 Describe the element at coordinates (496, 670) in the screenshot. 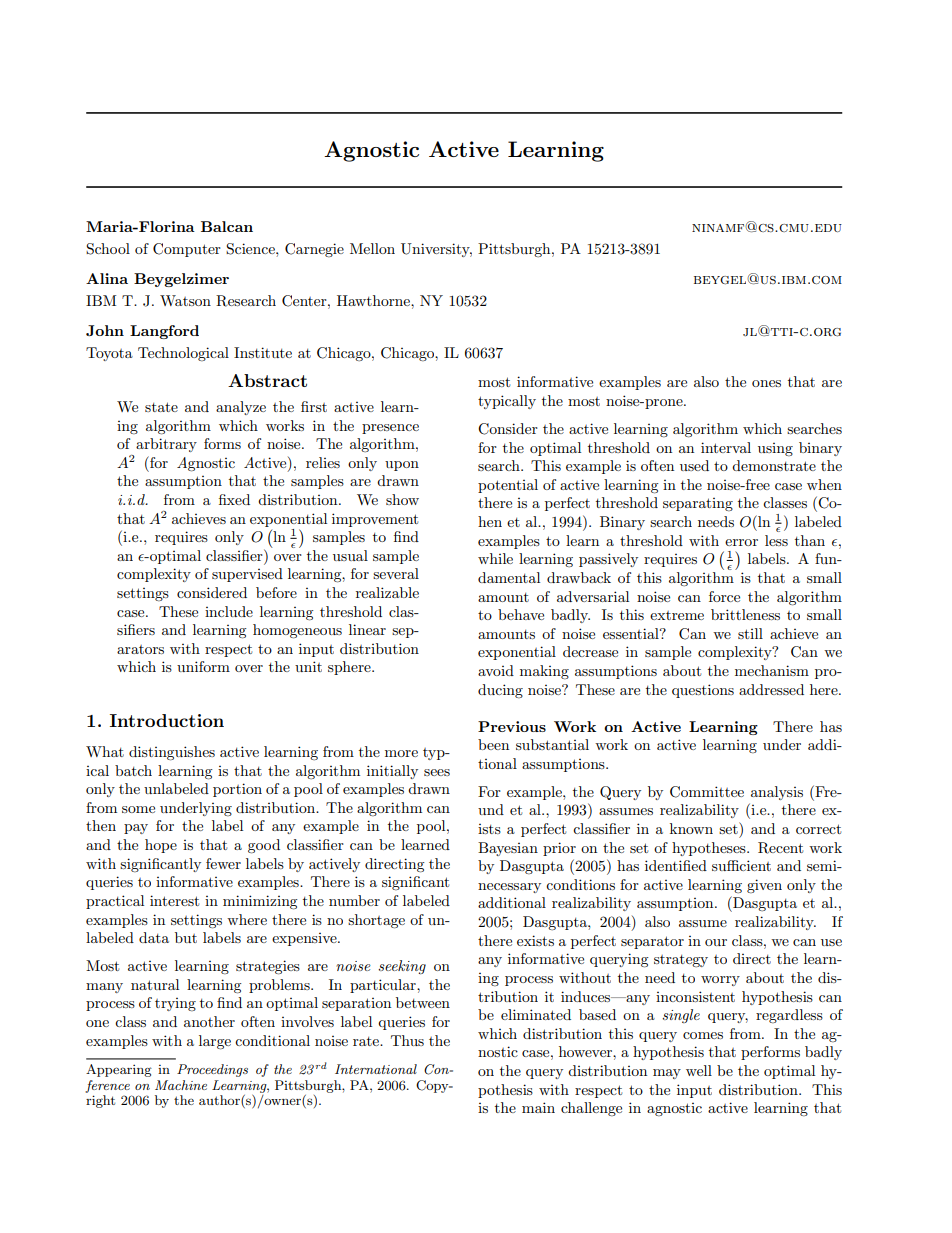

I see `avoid` at that location.
